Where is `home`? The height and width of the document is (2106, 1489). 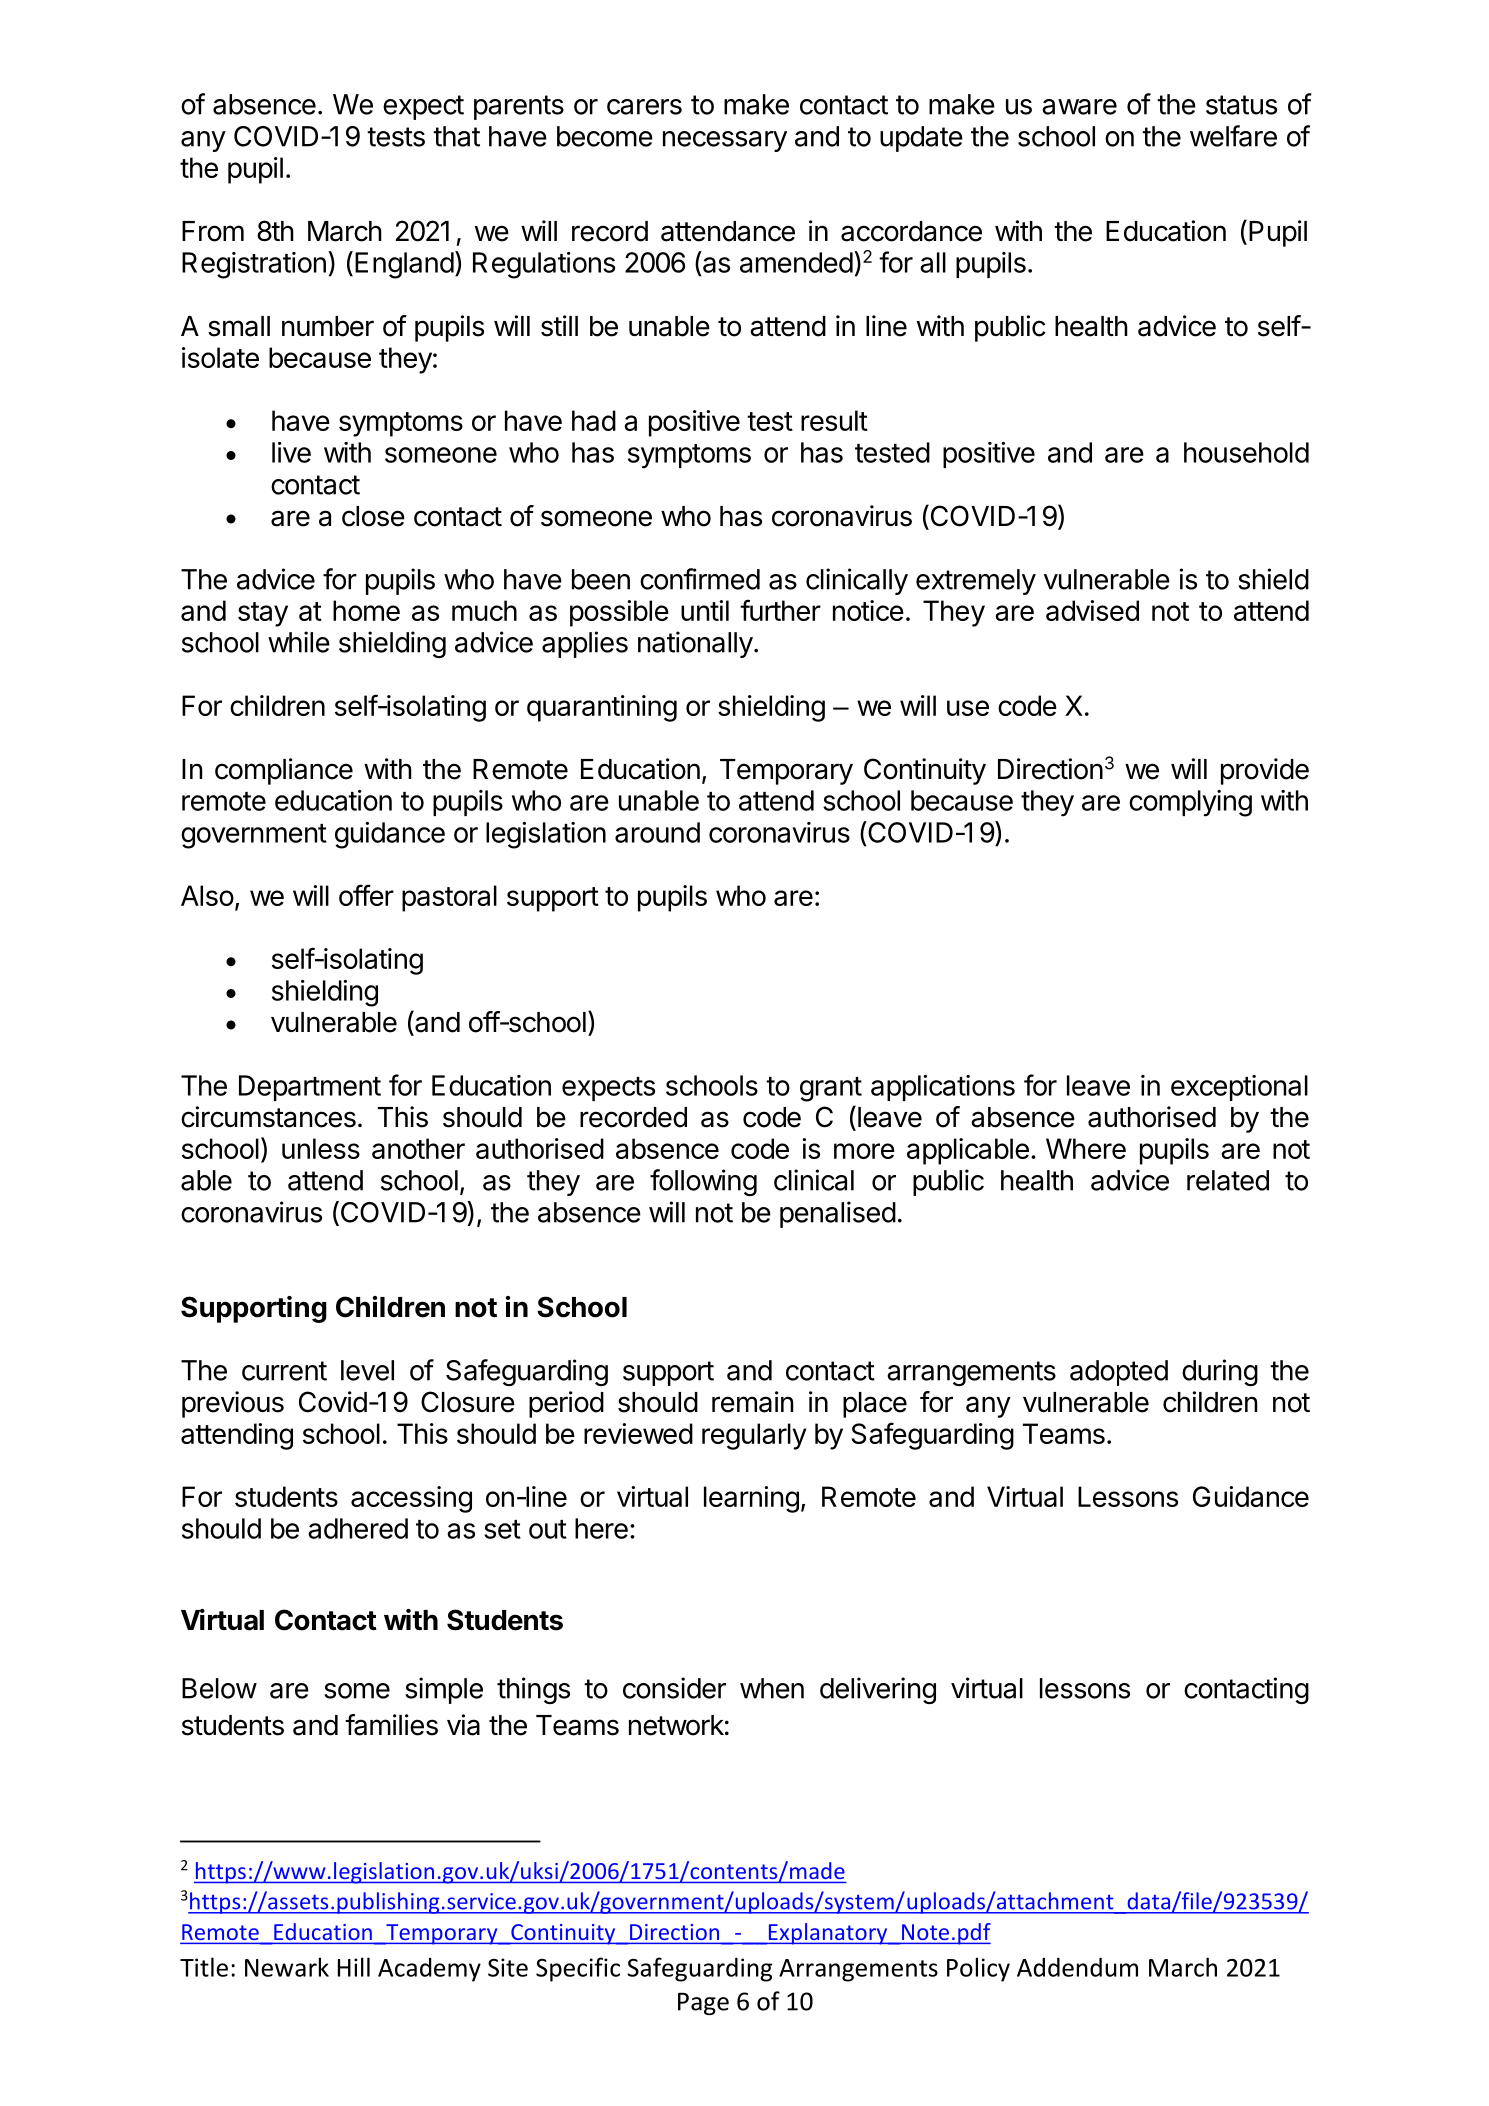
home is located at coordinates (366, 610).
